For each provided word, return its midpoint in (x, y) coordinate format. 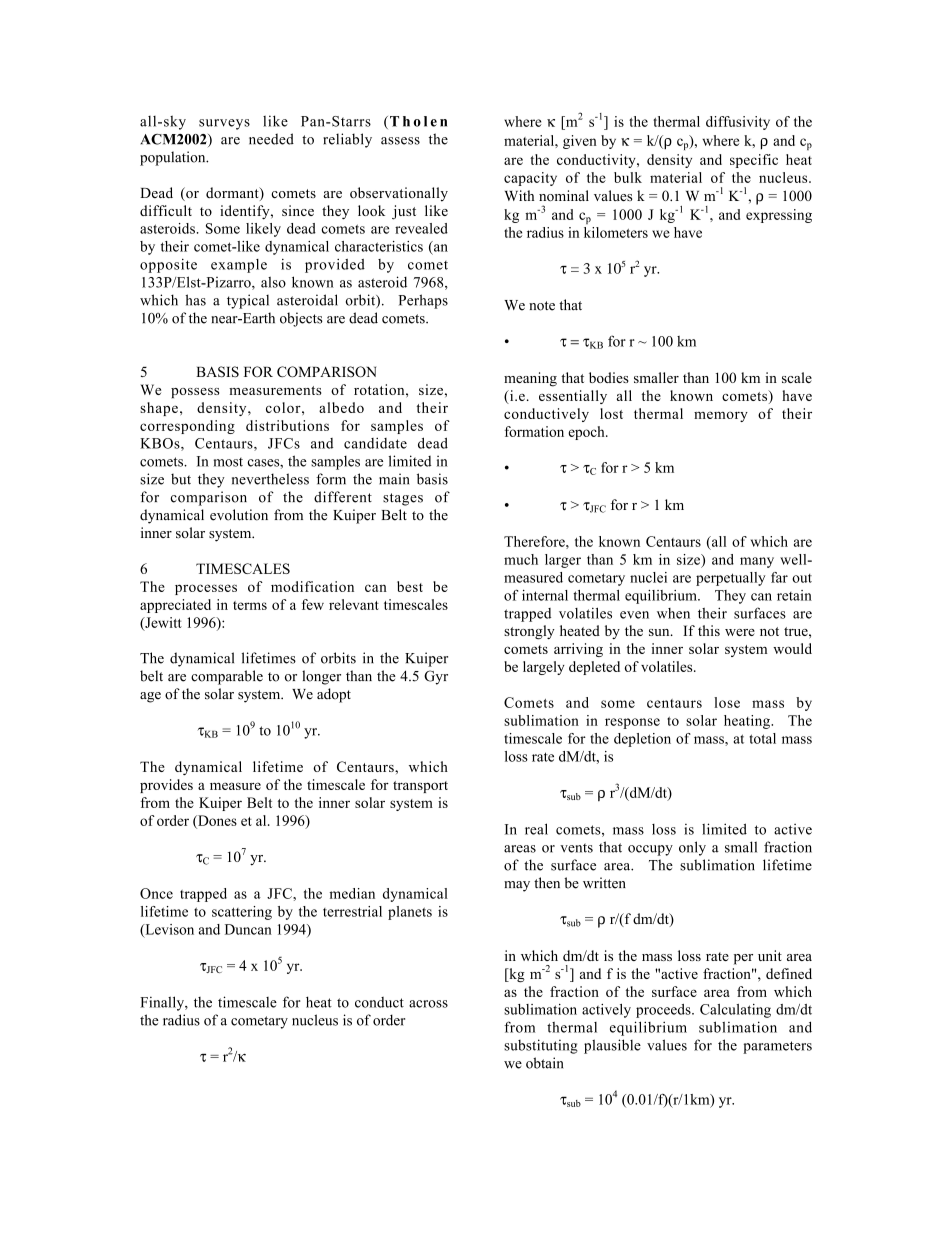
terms (250, 605)
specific (754, 161)
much (521, 559)
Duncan (248, 929)
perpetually (731, 579)
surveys (224, 124)
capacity (530, 179)
